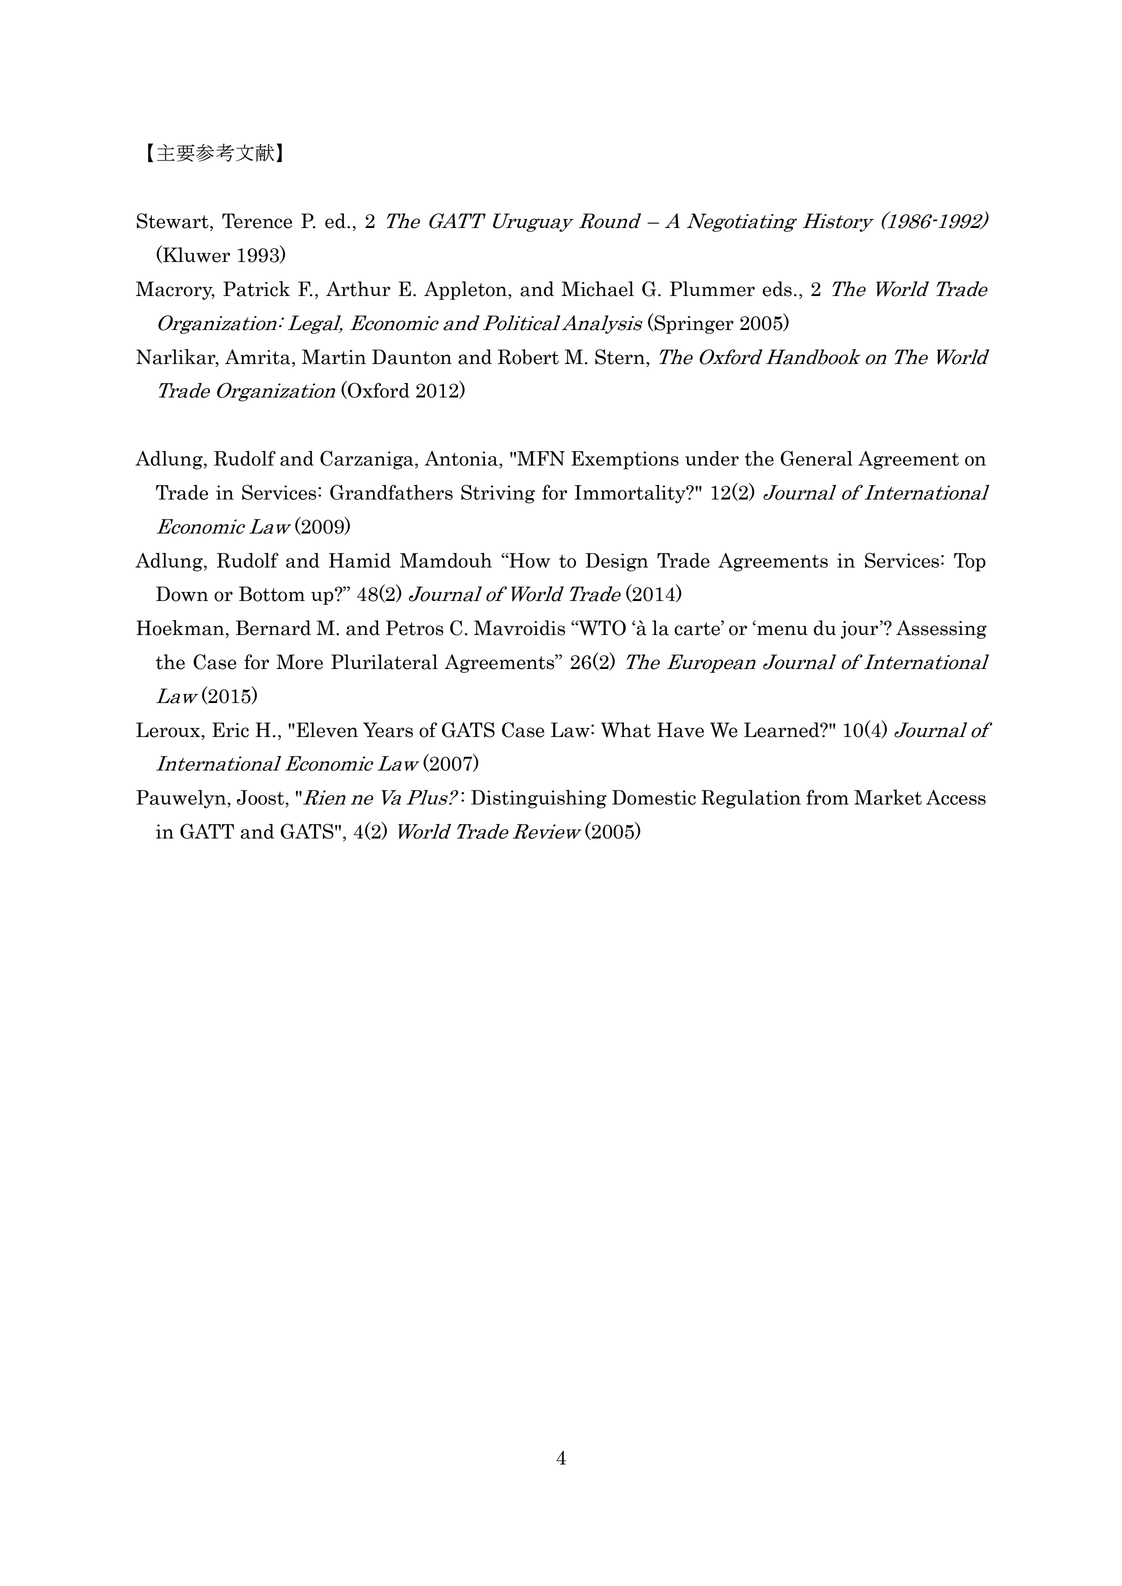 Image resolution: width=1122 pixels, height=1586 pixels. What do you see at coordinates (230, 730) in the page?
I see `Eric` at bounding box center [230, 730].
